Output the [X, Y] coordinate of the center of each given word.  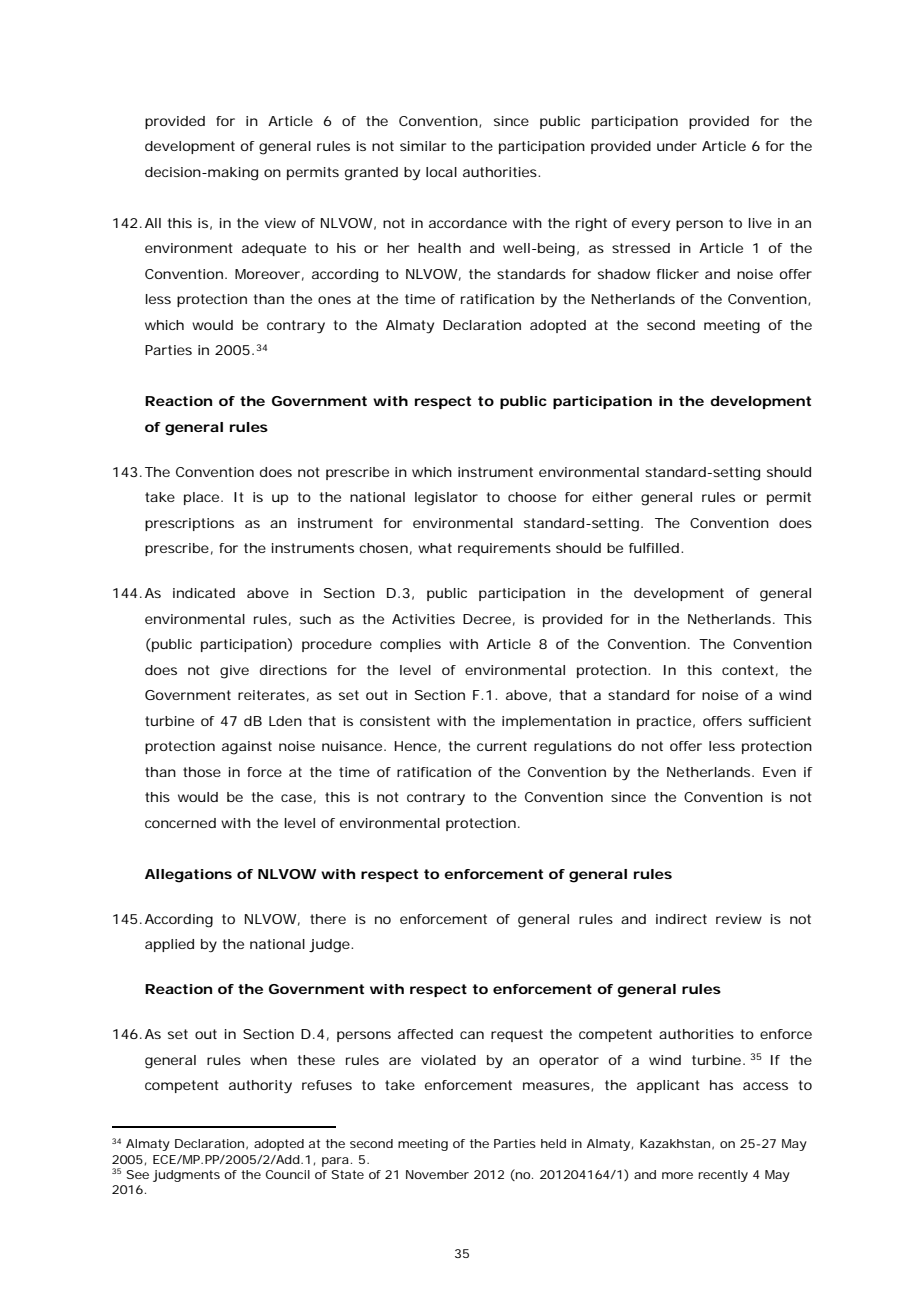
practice [664, 722]
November [437, 1174]
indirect [681, 919]
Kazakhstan [675, 1143]
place [201, 498]
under [677, 146]
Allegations [188, 876]
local [441, 172]
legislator [446, 499]
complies [410, 645]
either [612, 497]
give [234, 672]
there [328, 919]
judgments [186, 1176]
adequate [274, 249]
